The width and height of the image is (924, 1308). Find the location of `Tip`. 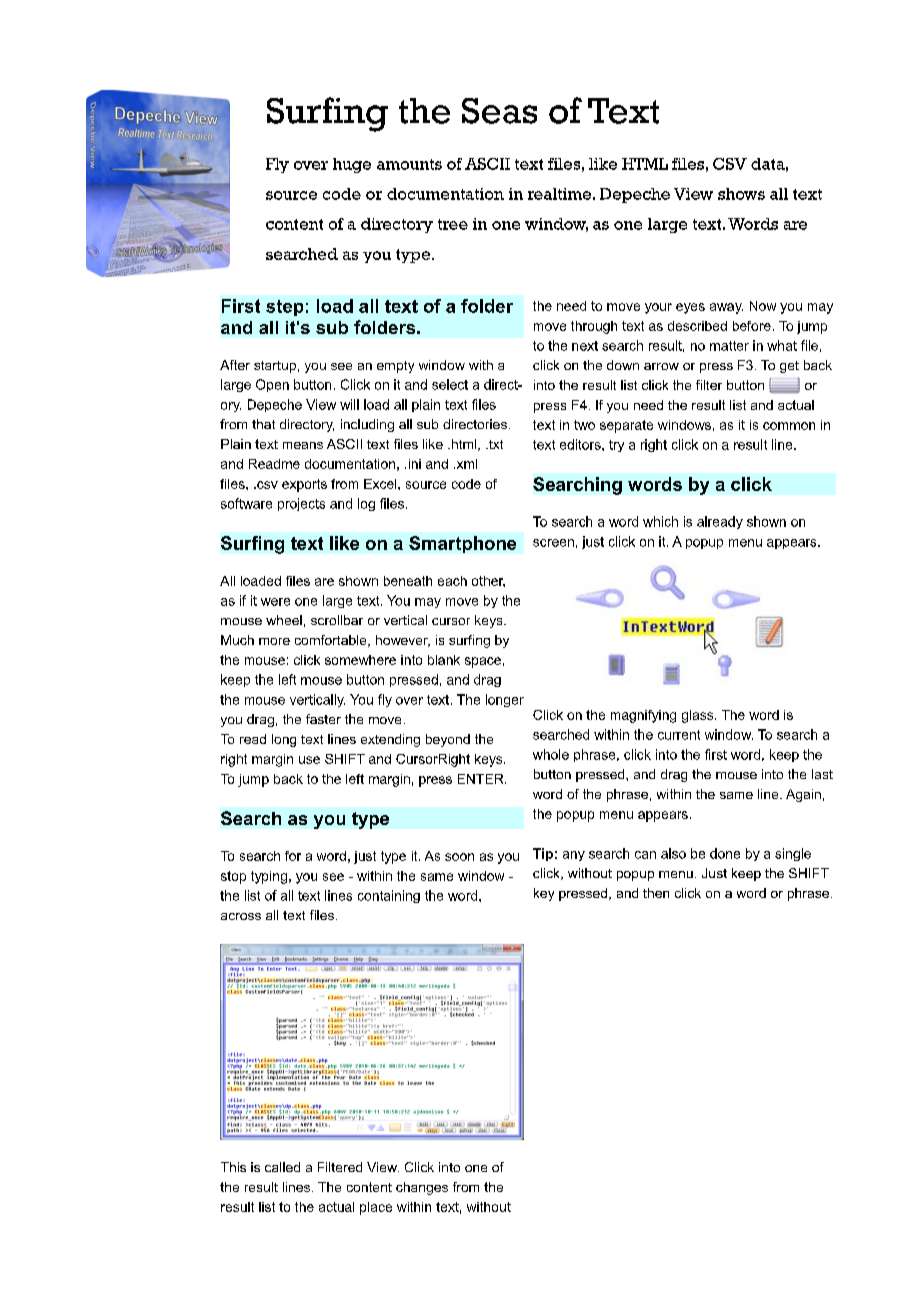

Tip is located at coordinates (543, 854).
